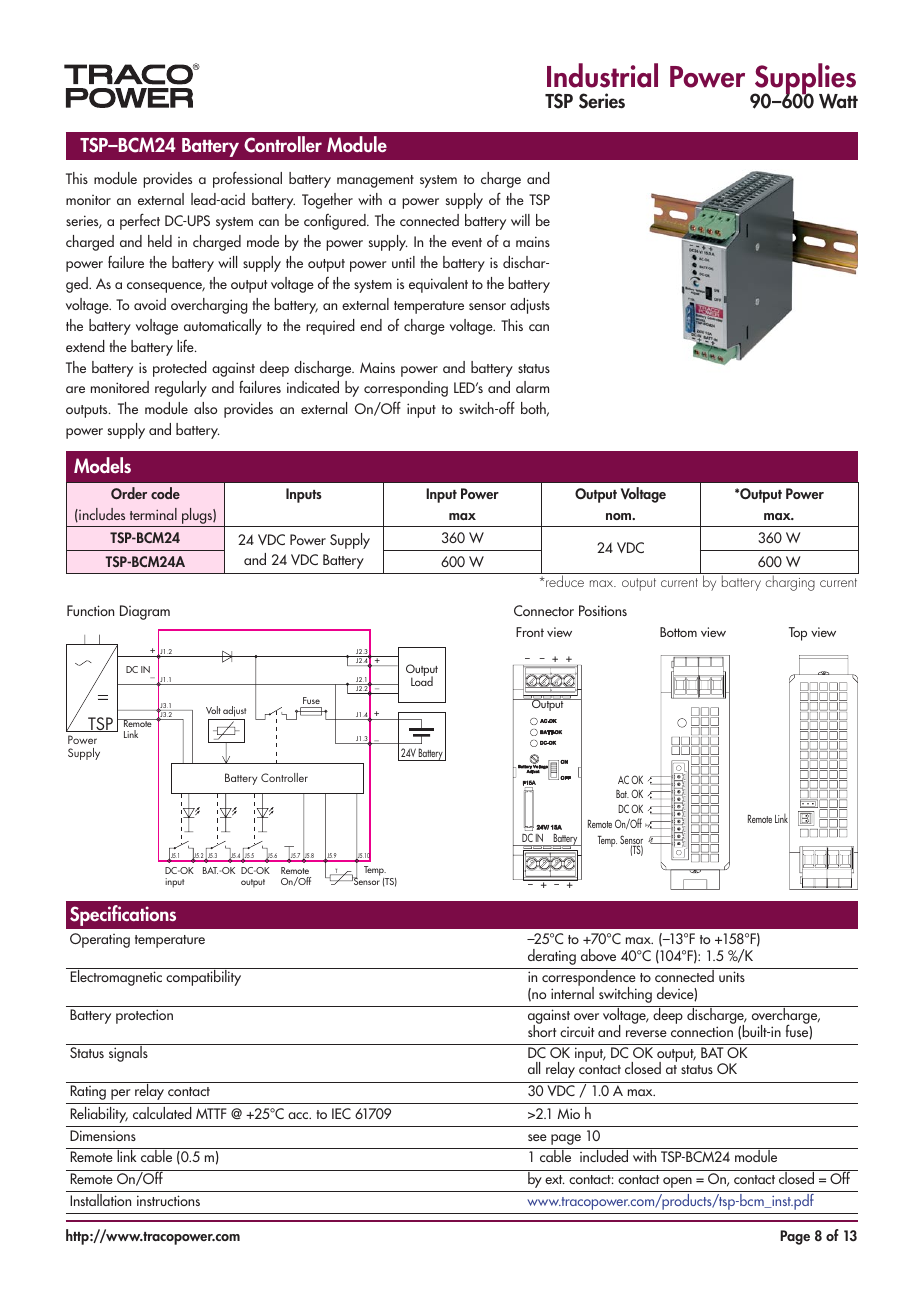 This screenshot has width=924, height=1308. I want to click on Supplies, so click(804, 80).
